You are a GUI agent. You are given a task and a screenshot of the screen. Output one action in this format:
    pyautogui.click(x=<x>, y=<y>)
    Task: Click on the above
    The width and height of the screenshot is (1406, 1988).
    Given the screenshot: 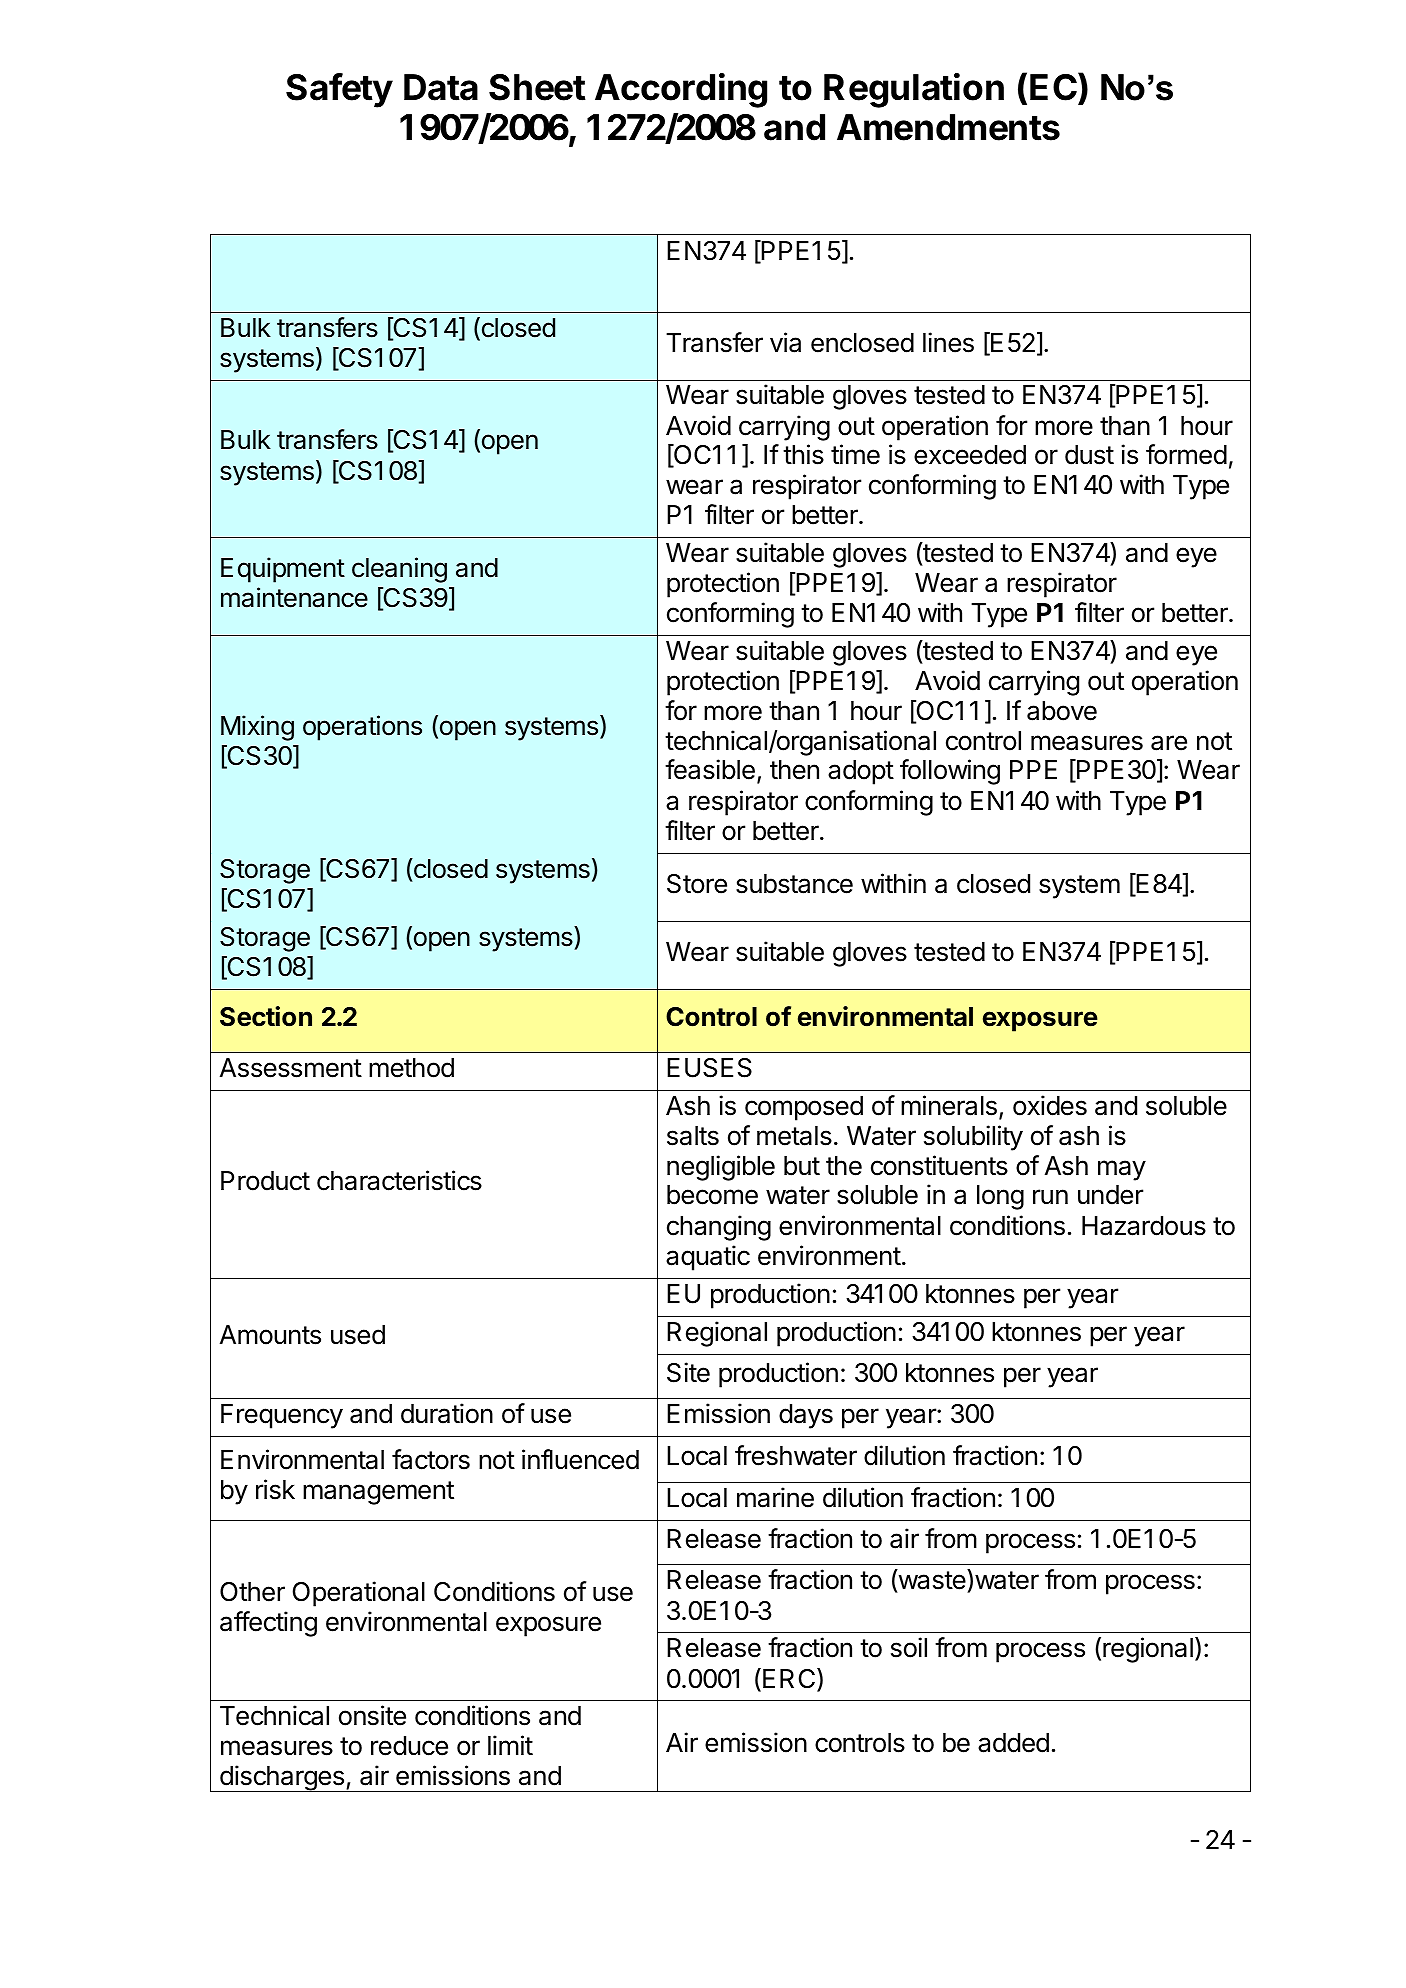 What is the action you would take?
    pyautogui.click(x=1062, y=711)
